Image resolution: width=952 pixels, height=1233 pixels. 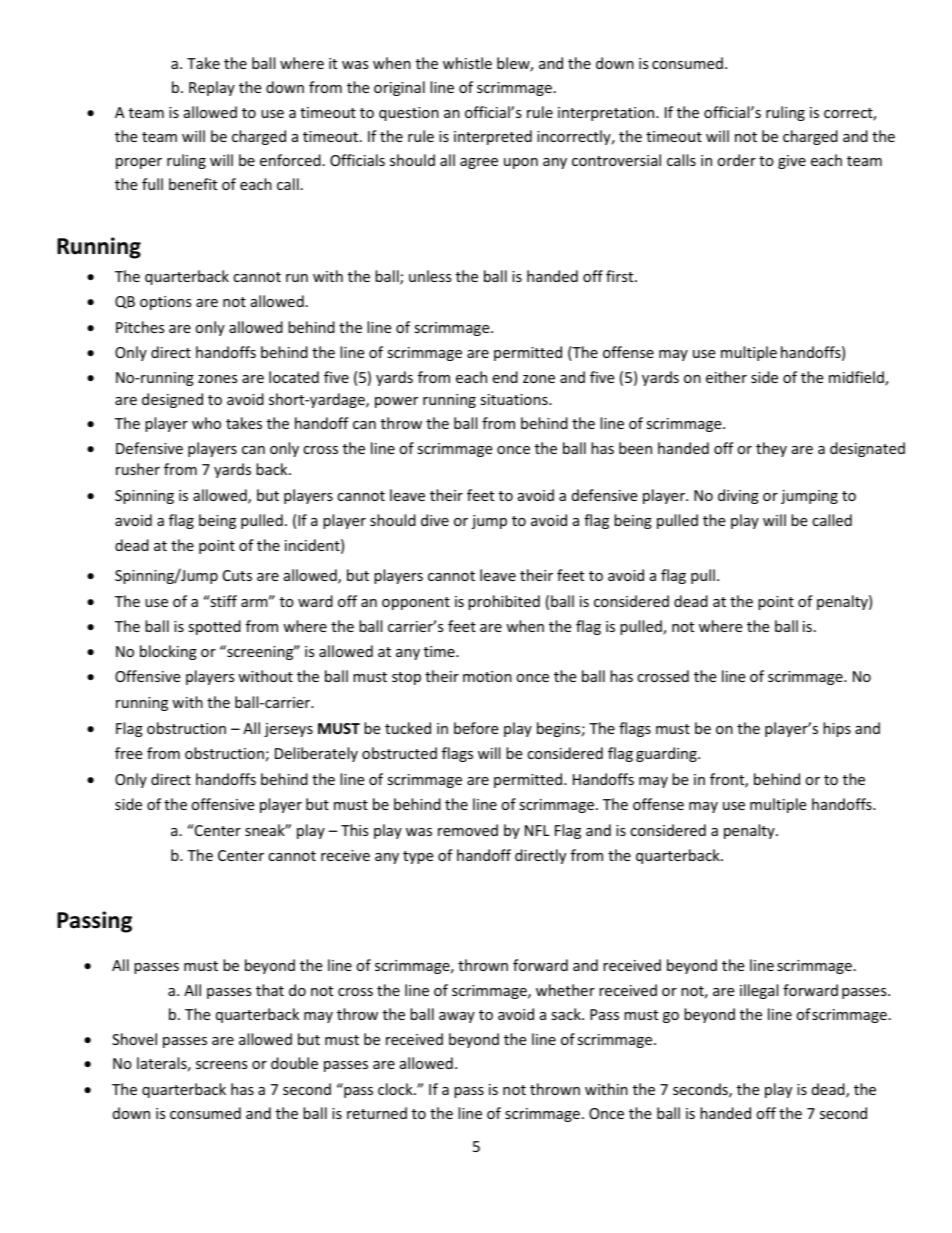 What do you see at coordinates (222, 1065) in the screenshot?
I see `screens` at bounding box center [222, 1065].
